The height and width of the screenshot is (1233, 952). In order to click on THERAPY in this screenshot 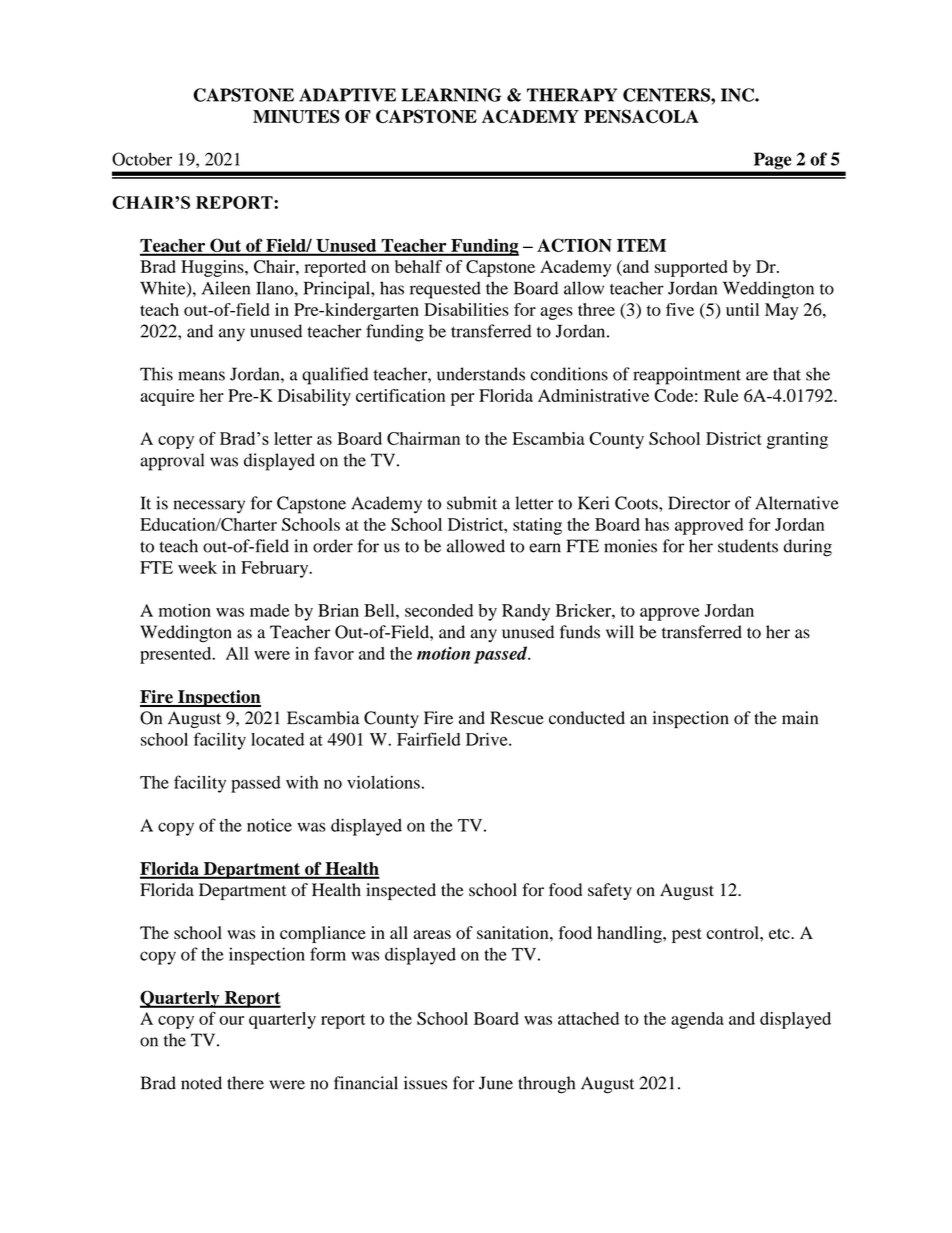, I will do `click(572, 95)`.
